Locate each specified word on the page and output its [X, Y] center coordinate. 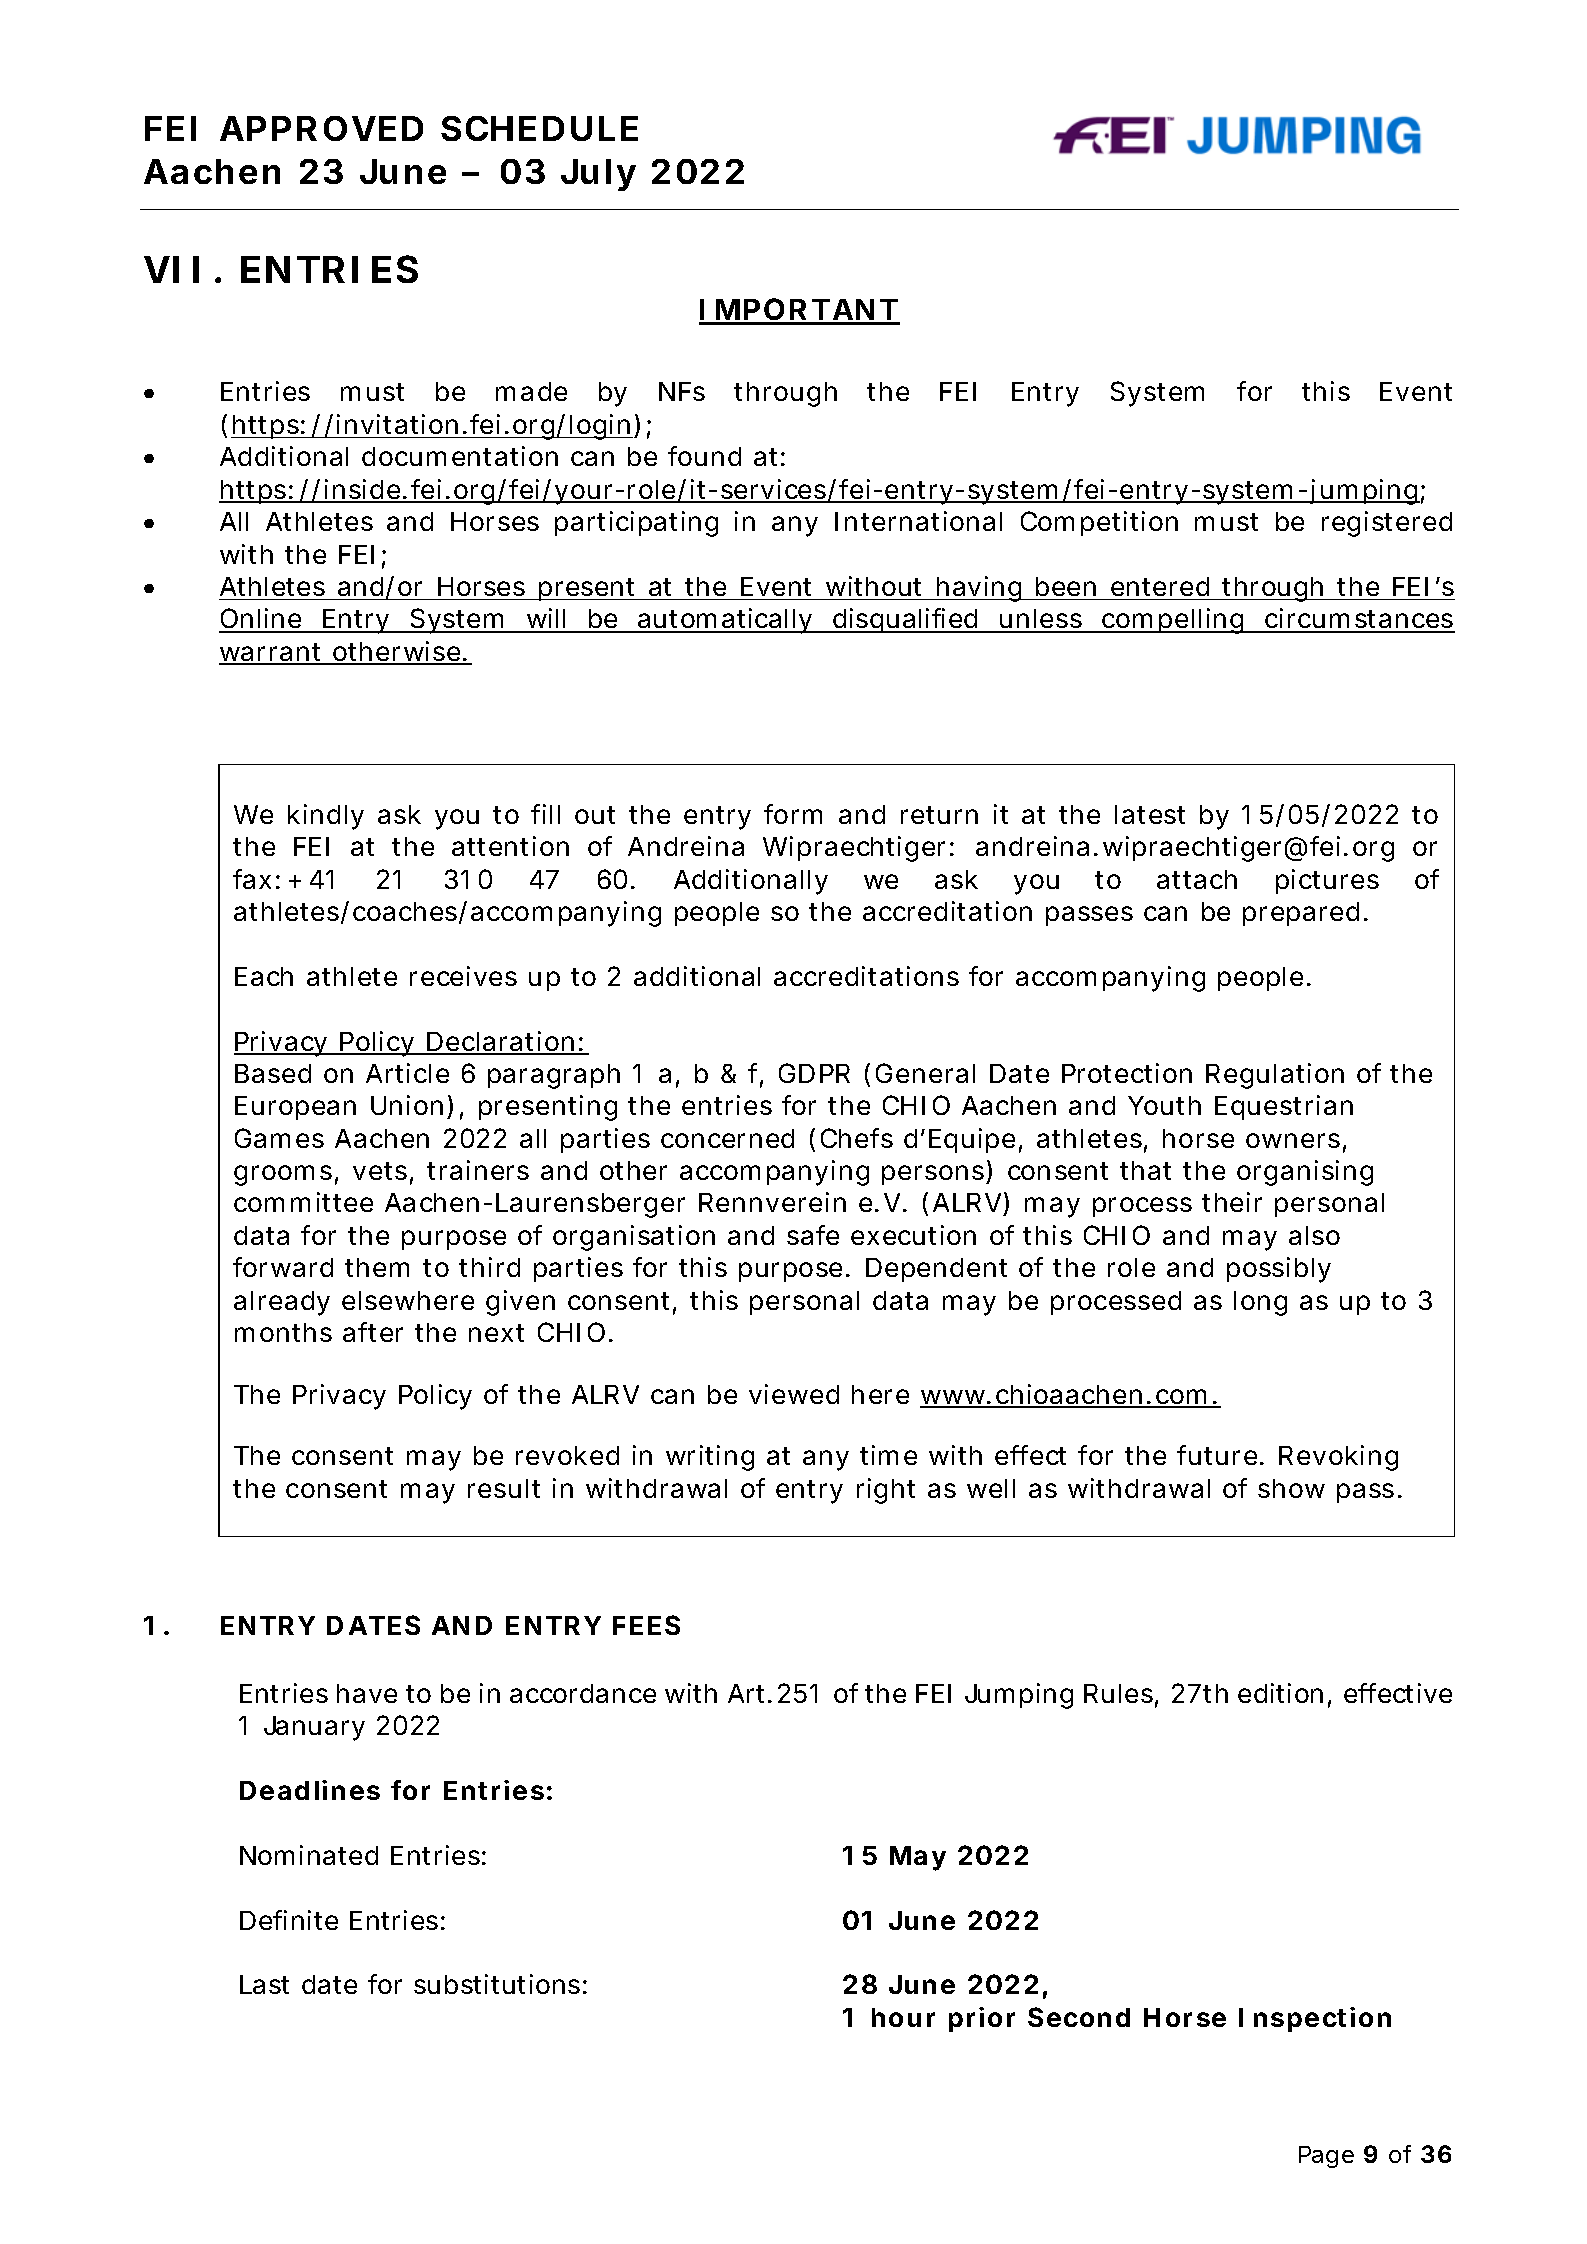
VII [171, 269]
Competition [1099, 523]
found [704, 456]
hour [903, 2017]
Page [1326, 2157]
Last [264, 1984]
